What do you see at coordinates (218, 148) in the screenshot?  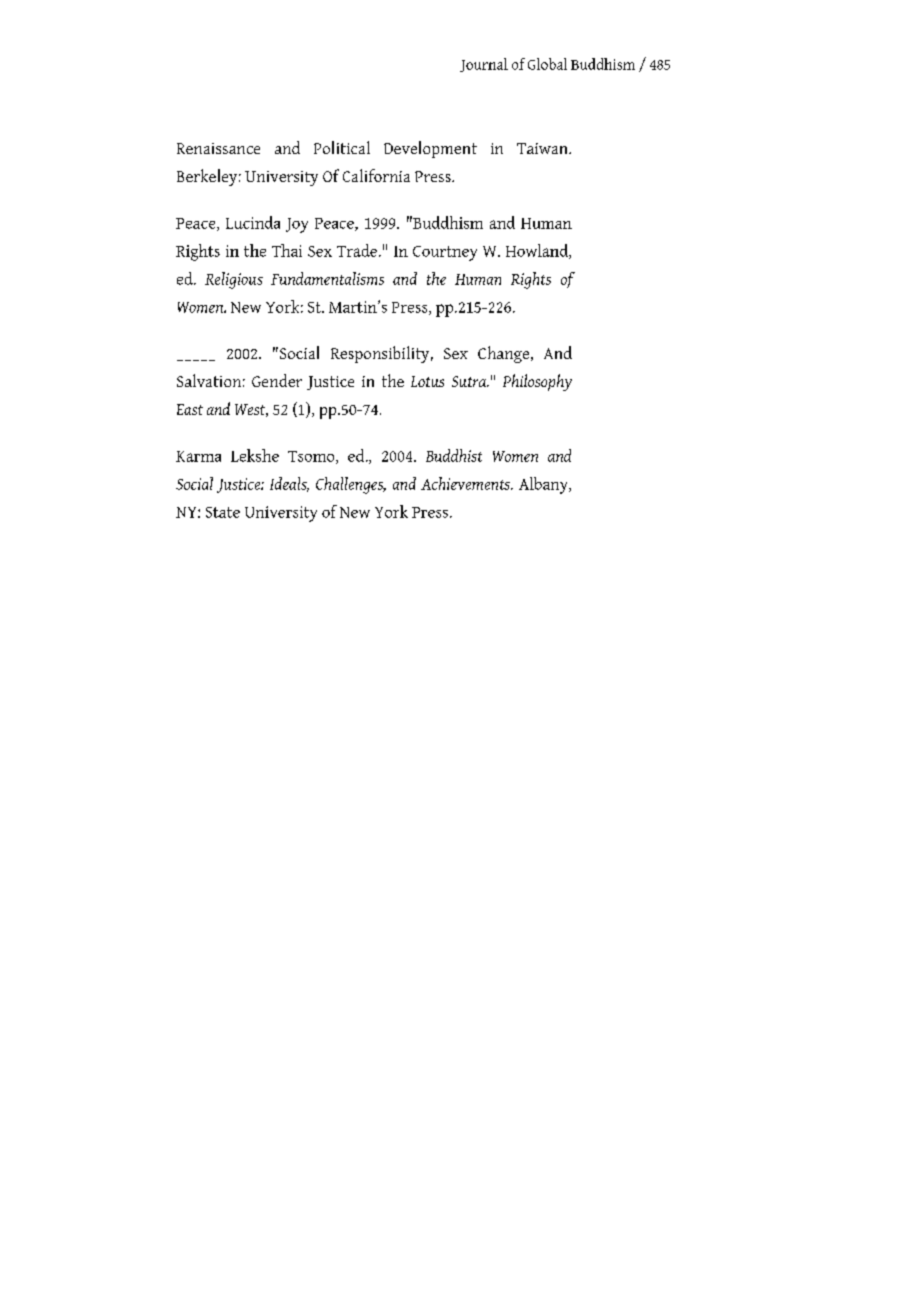 I see `Renaissance` at bounding box center [218, 148].
